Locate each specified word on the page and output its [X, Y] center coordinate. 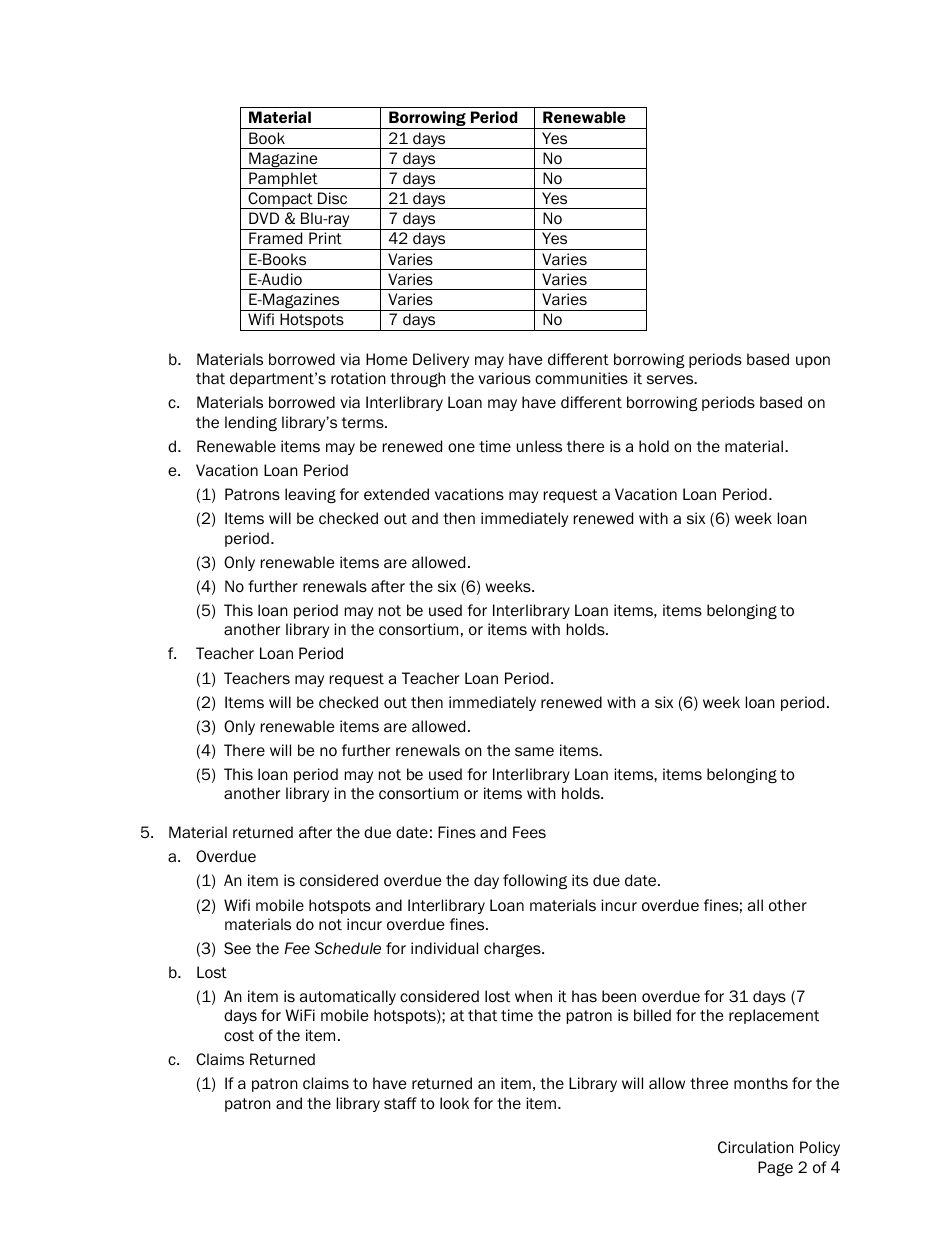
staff [400, 1103]
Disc [332, 198]
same [534, 751]
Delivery [441, 360]
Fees [529, 832]
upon [813, 362]
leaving [310, 495]
